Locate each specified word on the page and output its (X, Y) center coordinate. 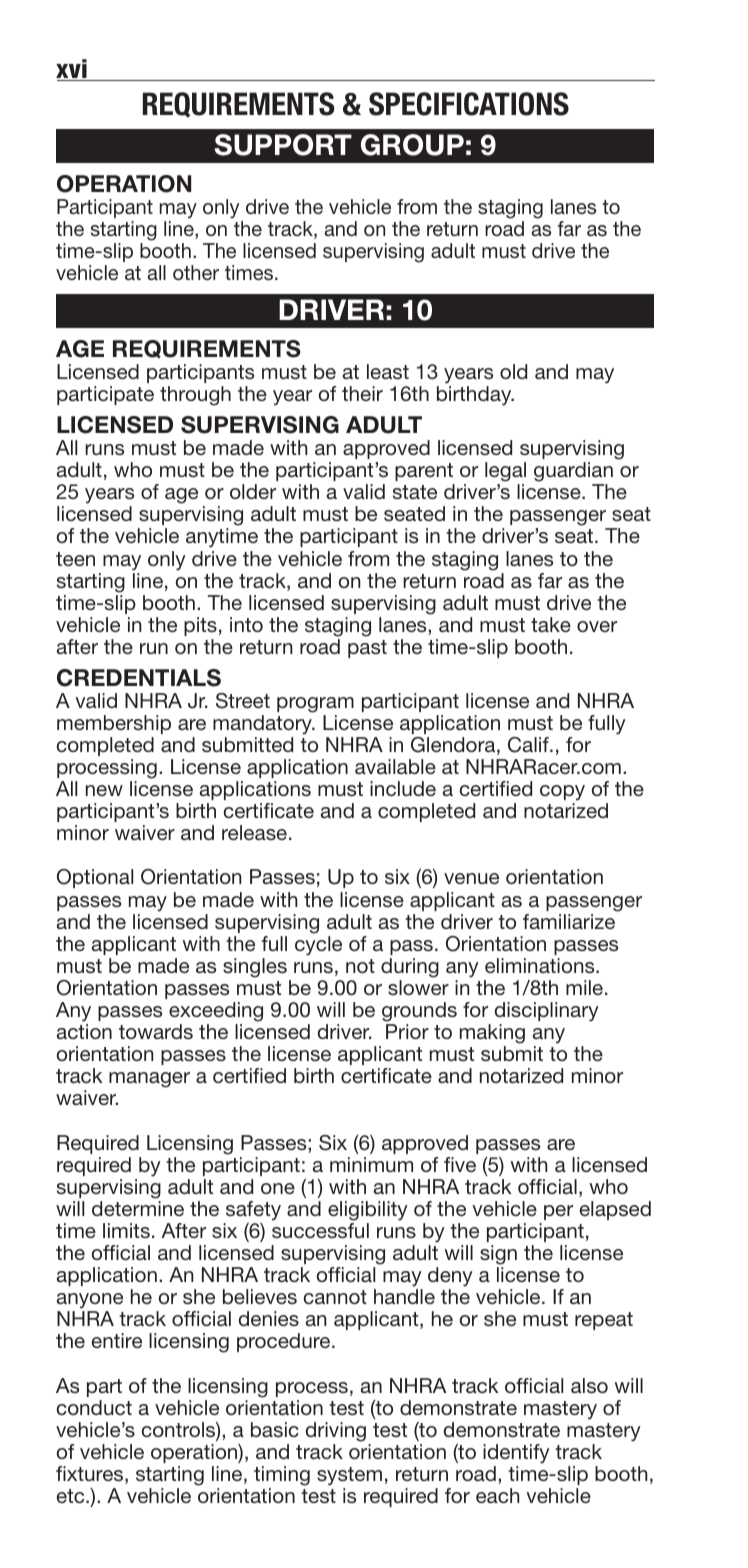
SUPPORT (283, 145)
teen (75, 559)
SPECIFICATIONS (469, 104)
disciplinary (546, 1012)
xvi (71, 68)
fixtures (91, 1475)
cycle (318, 946)
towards (156, 1031)
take (551, 624)
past (367, 649)
